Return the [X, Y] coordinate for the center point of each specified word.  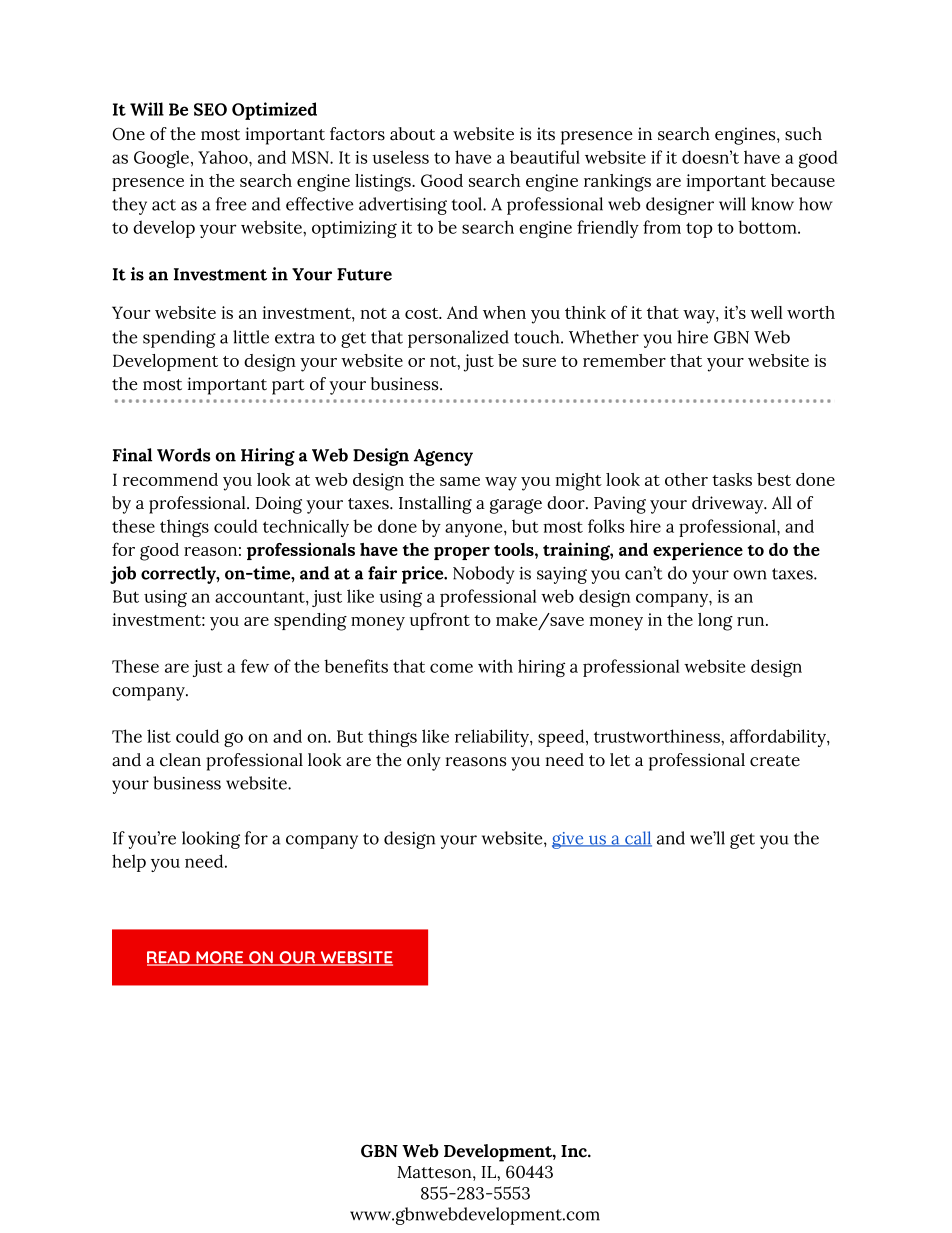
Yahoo [224, 157]
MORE [220, 958]
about [412, 134]
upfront [440, 621]
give [569, 840]
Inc [575, 1151]
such [803, 134]
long [715, 622]
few [255, 666]
